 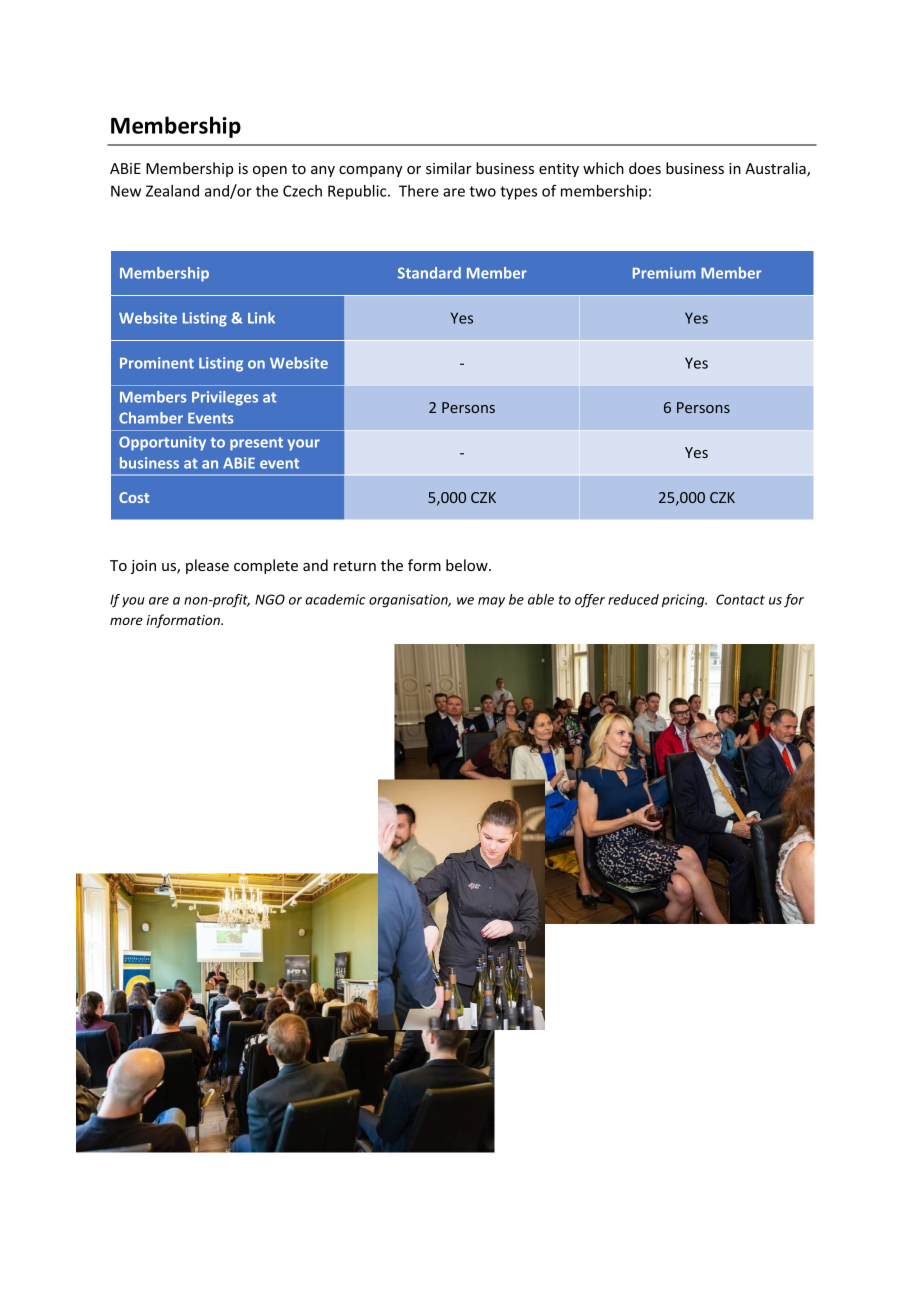 I want to click on Privileges, so click(x=225, y=398).
